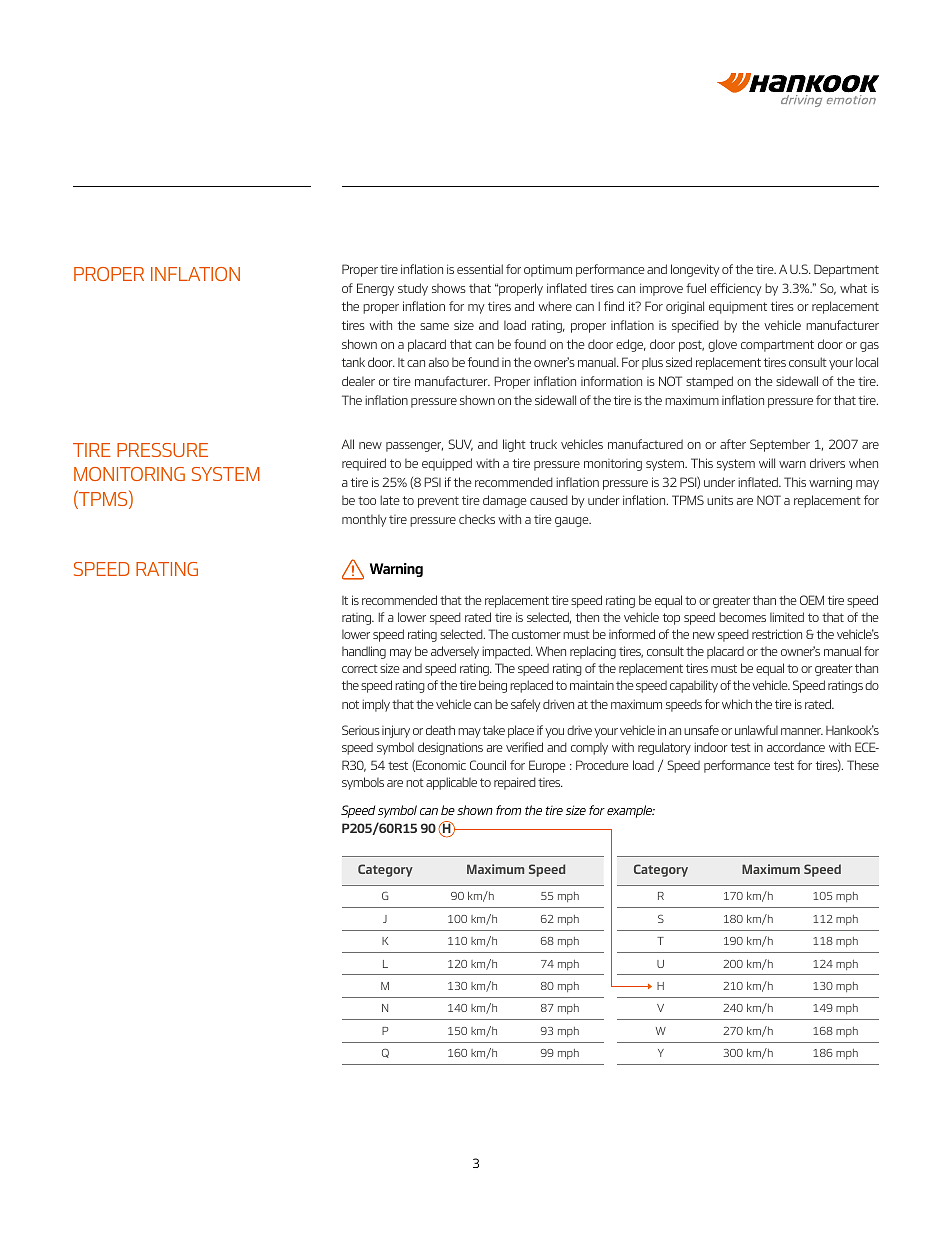 The image size is (952, 1233). What do you see at coordinates (863, 765) in the screenshot?
I see `These` at bounding box center [863, 765].
